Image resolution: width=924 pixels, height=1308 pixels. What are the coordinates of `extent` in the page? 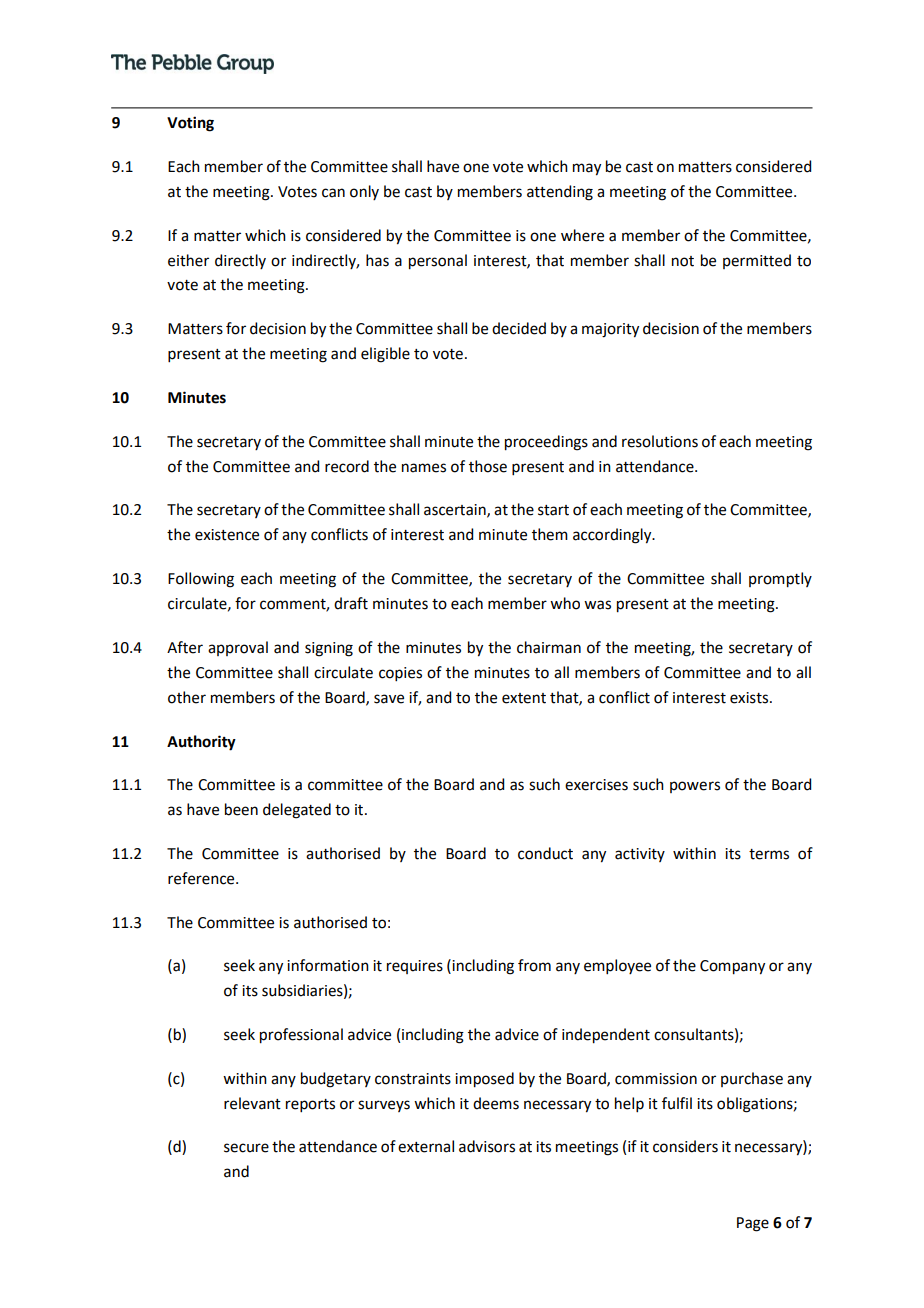 It's located at (524, 698).
